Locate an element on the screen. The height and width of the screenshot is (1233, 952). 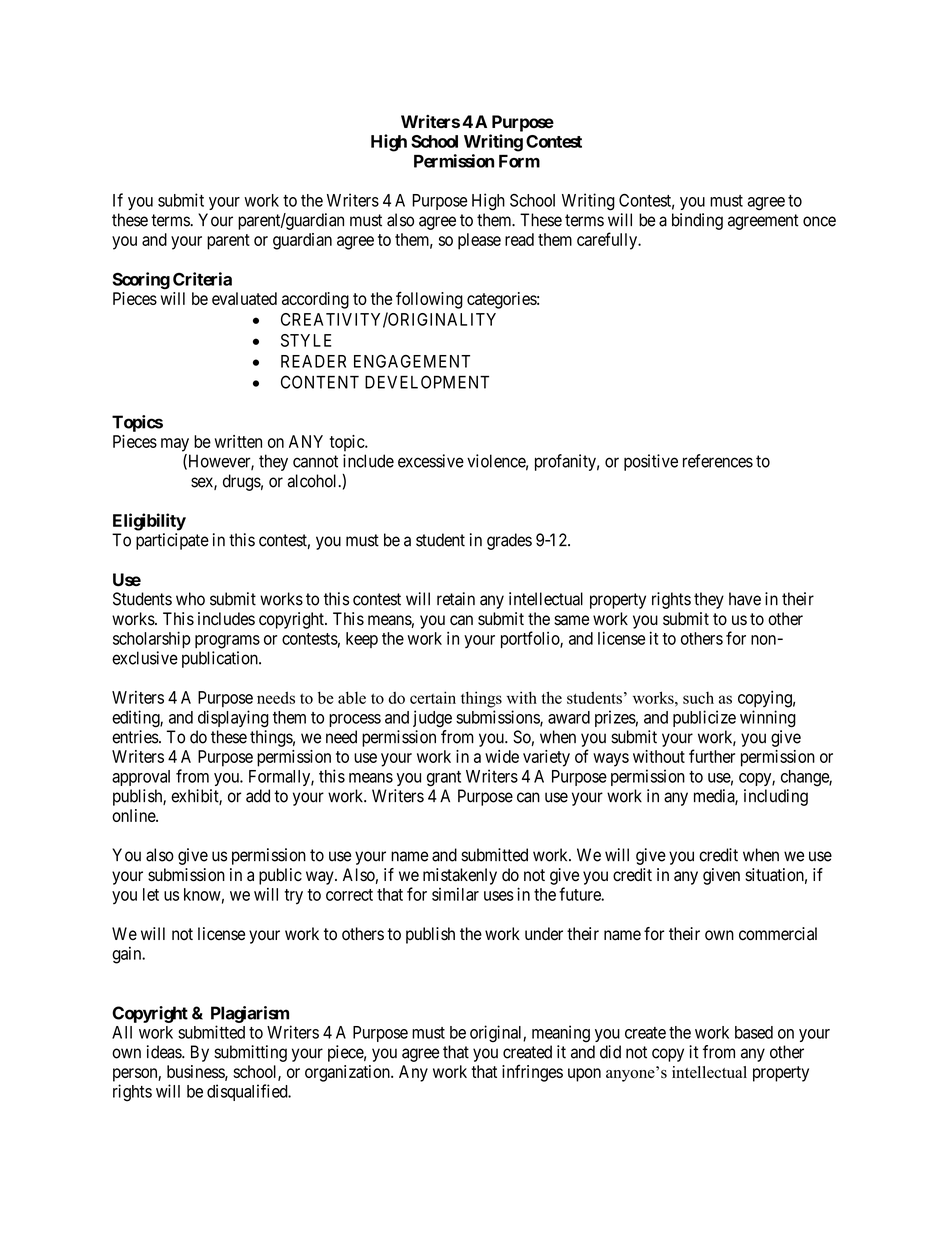
such is located at coordinates (698, 698).
